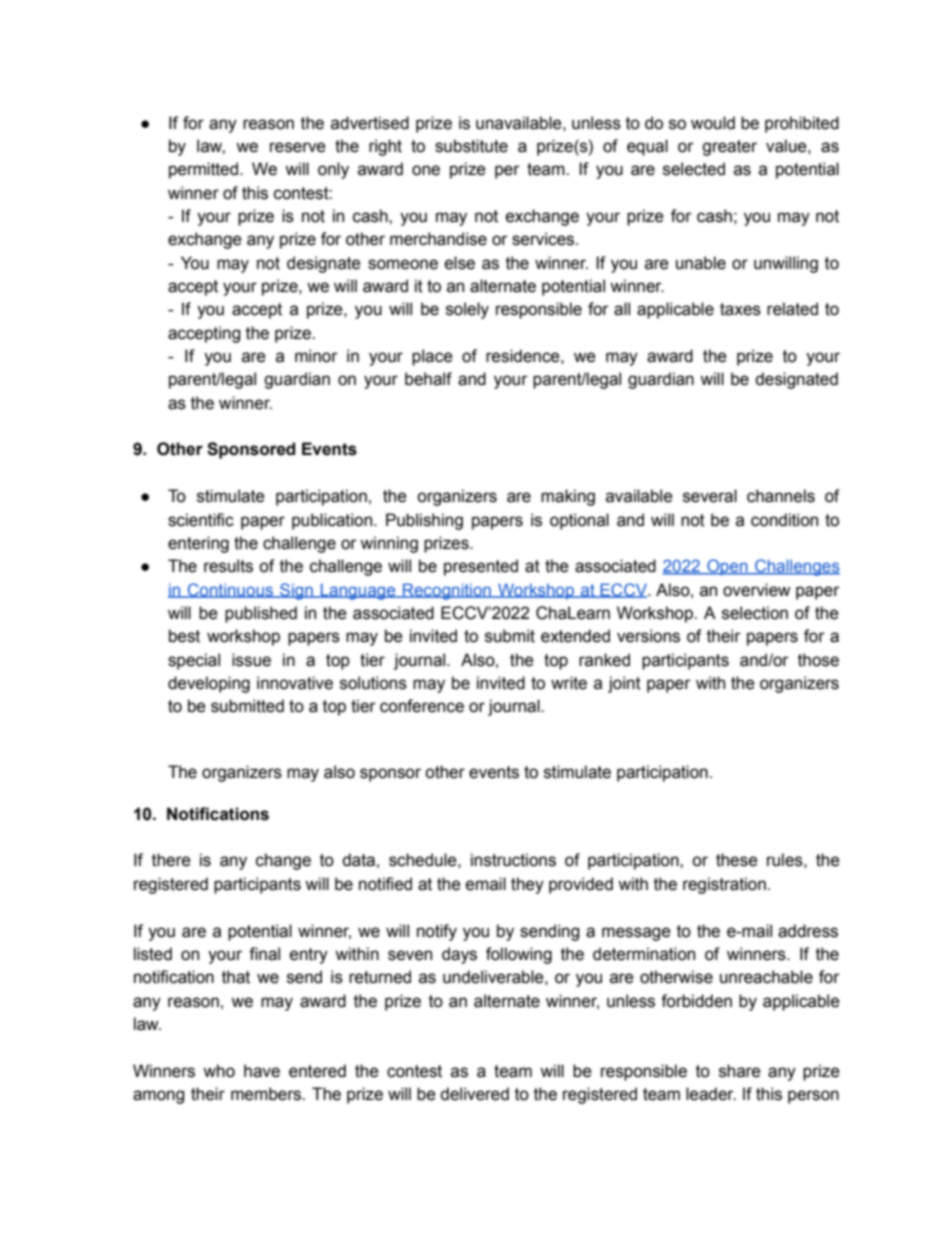  What do you see at coordinates (219, 1071) in the document?
I see `who` at bounding box center [219, 1071].
